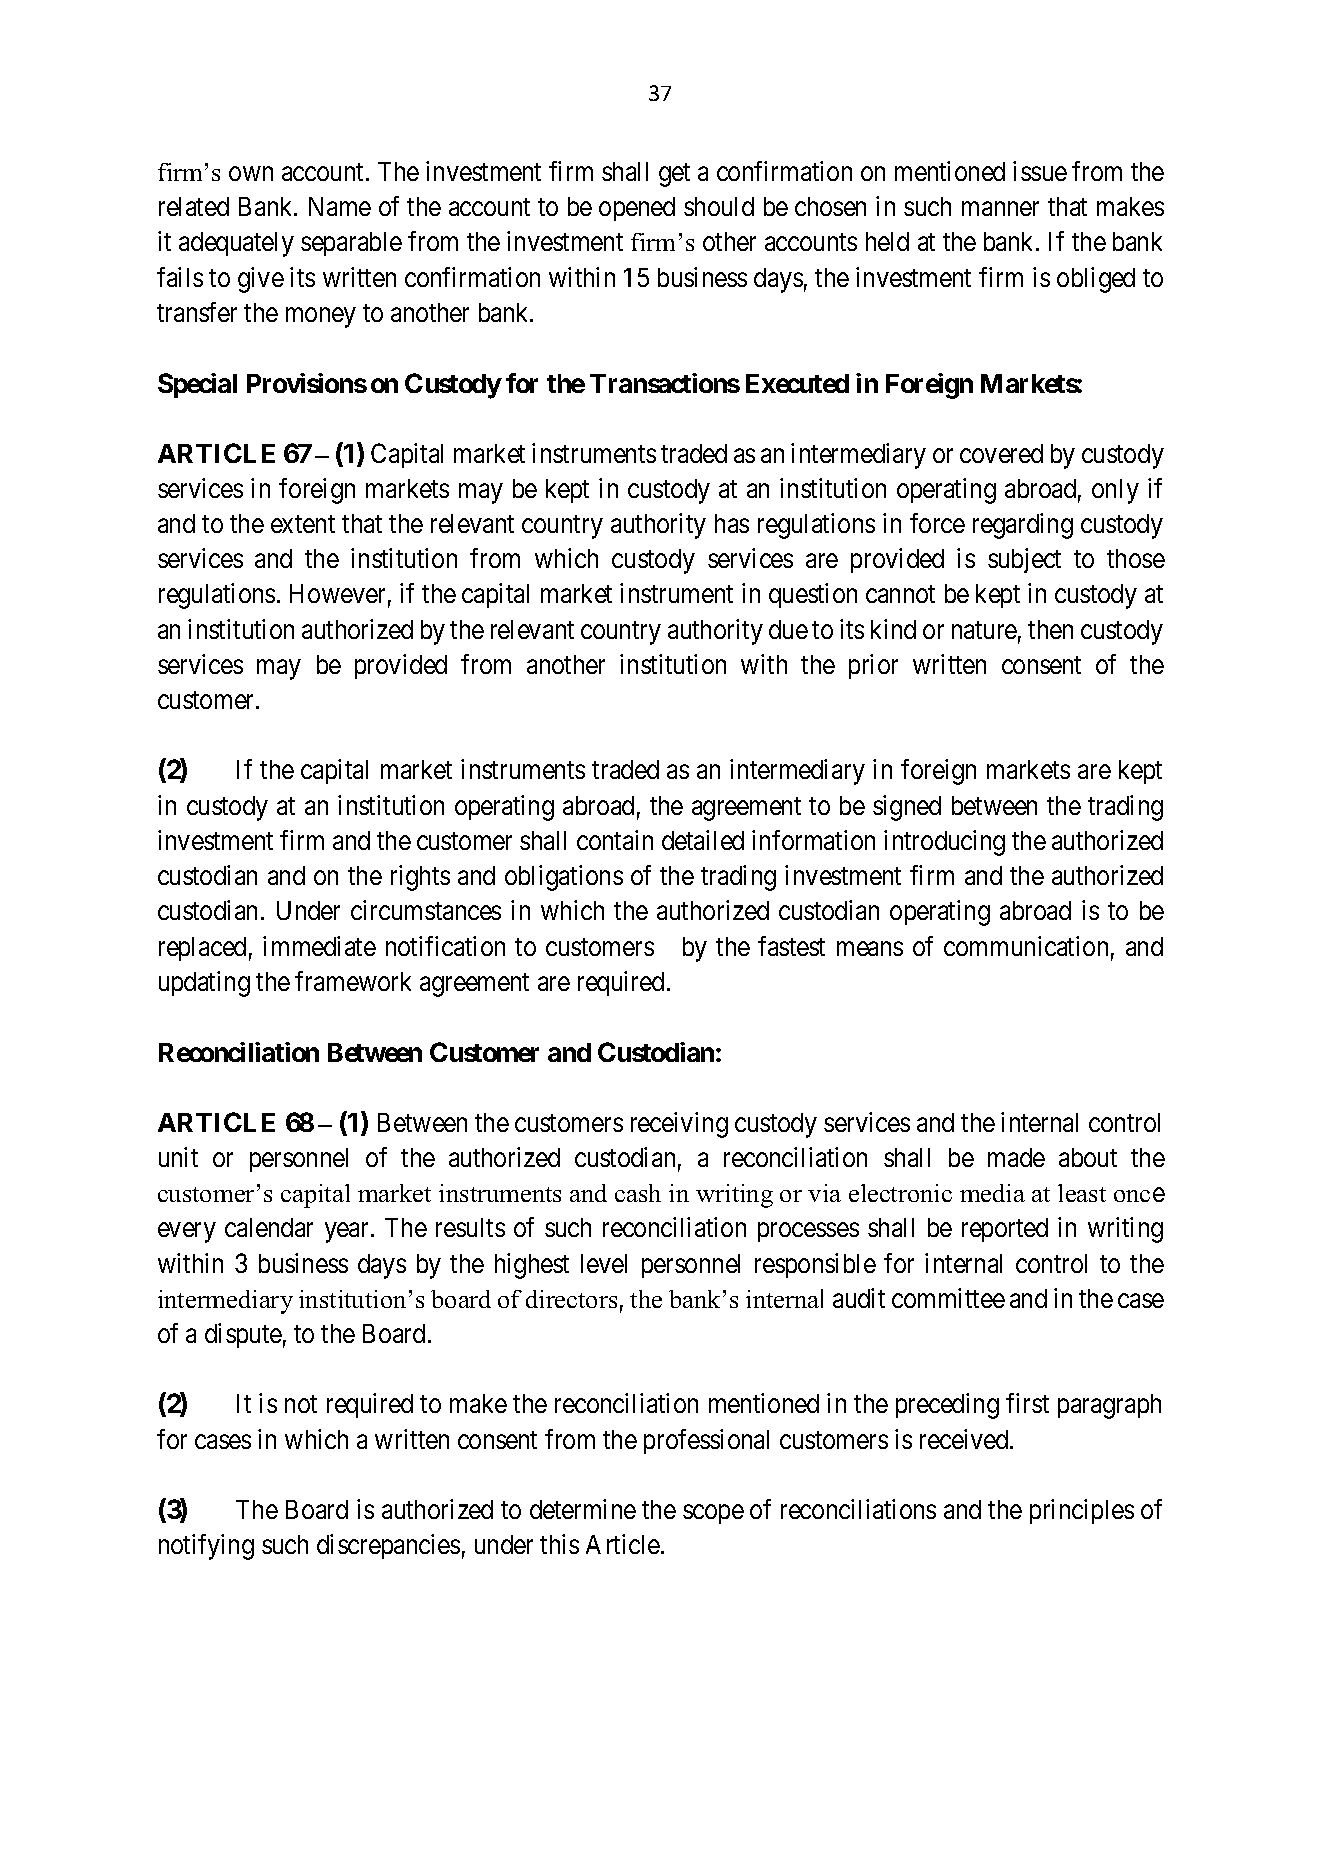 The width and height of the image is (1321, 1868). What do you see at coordinates (1000, 209) in the image?
I see `manner` at bounding box center [1000, 209].
